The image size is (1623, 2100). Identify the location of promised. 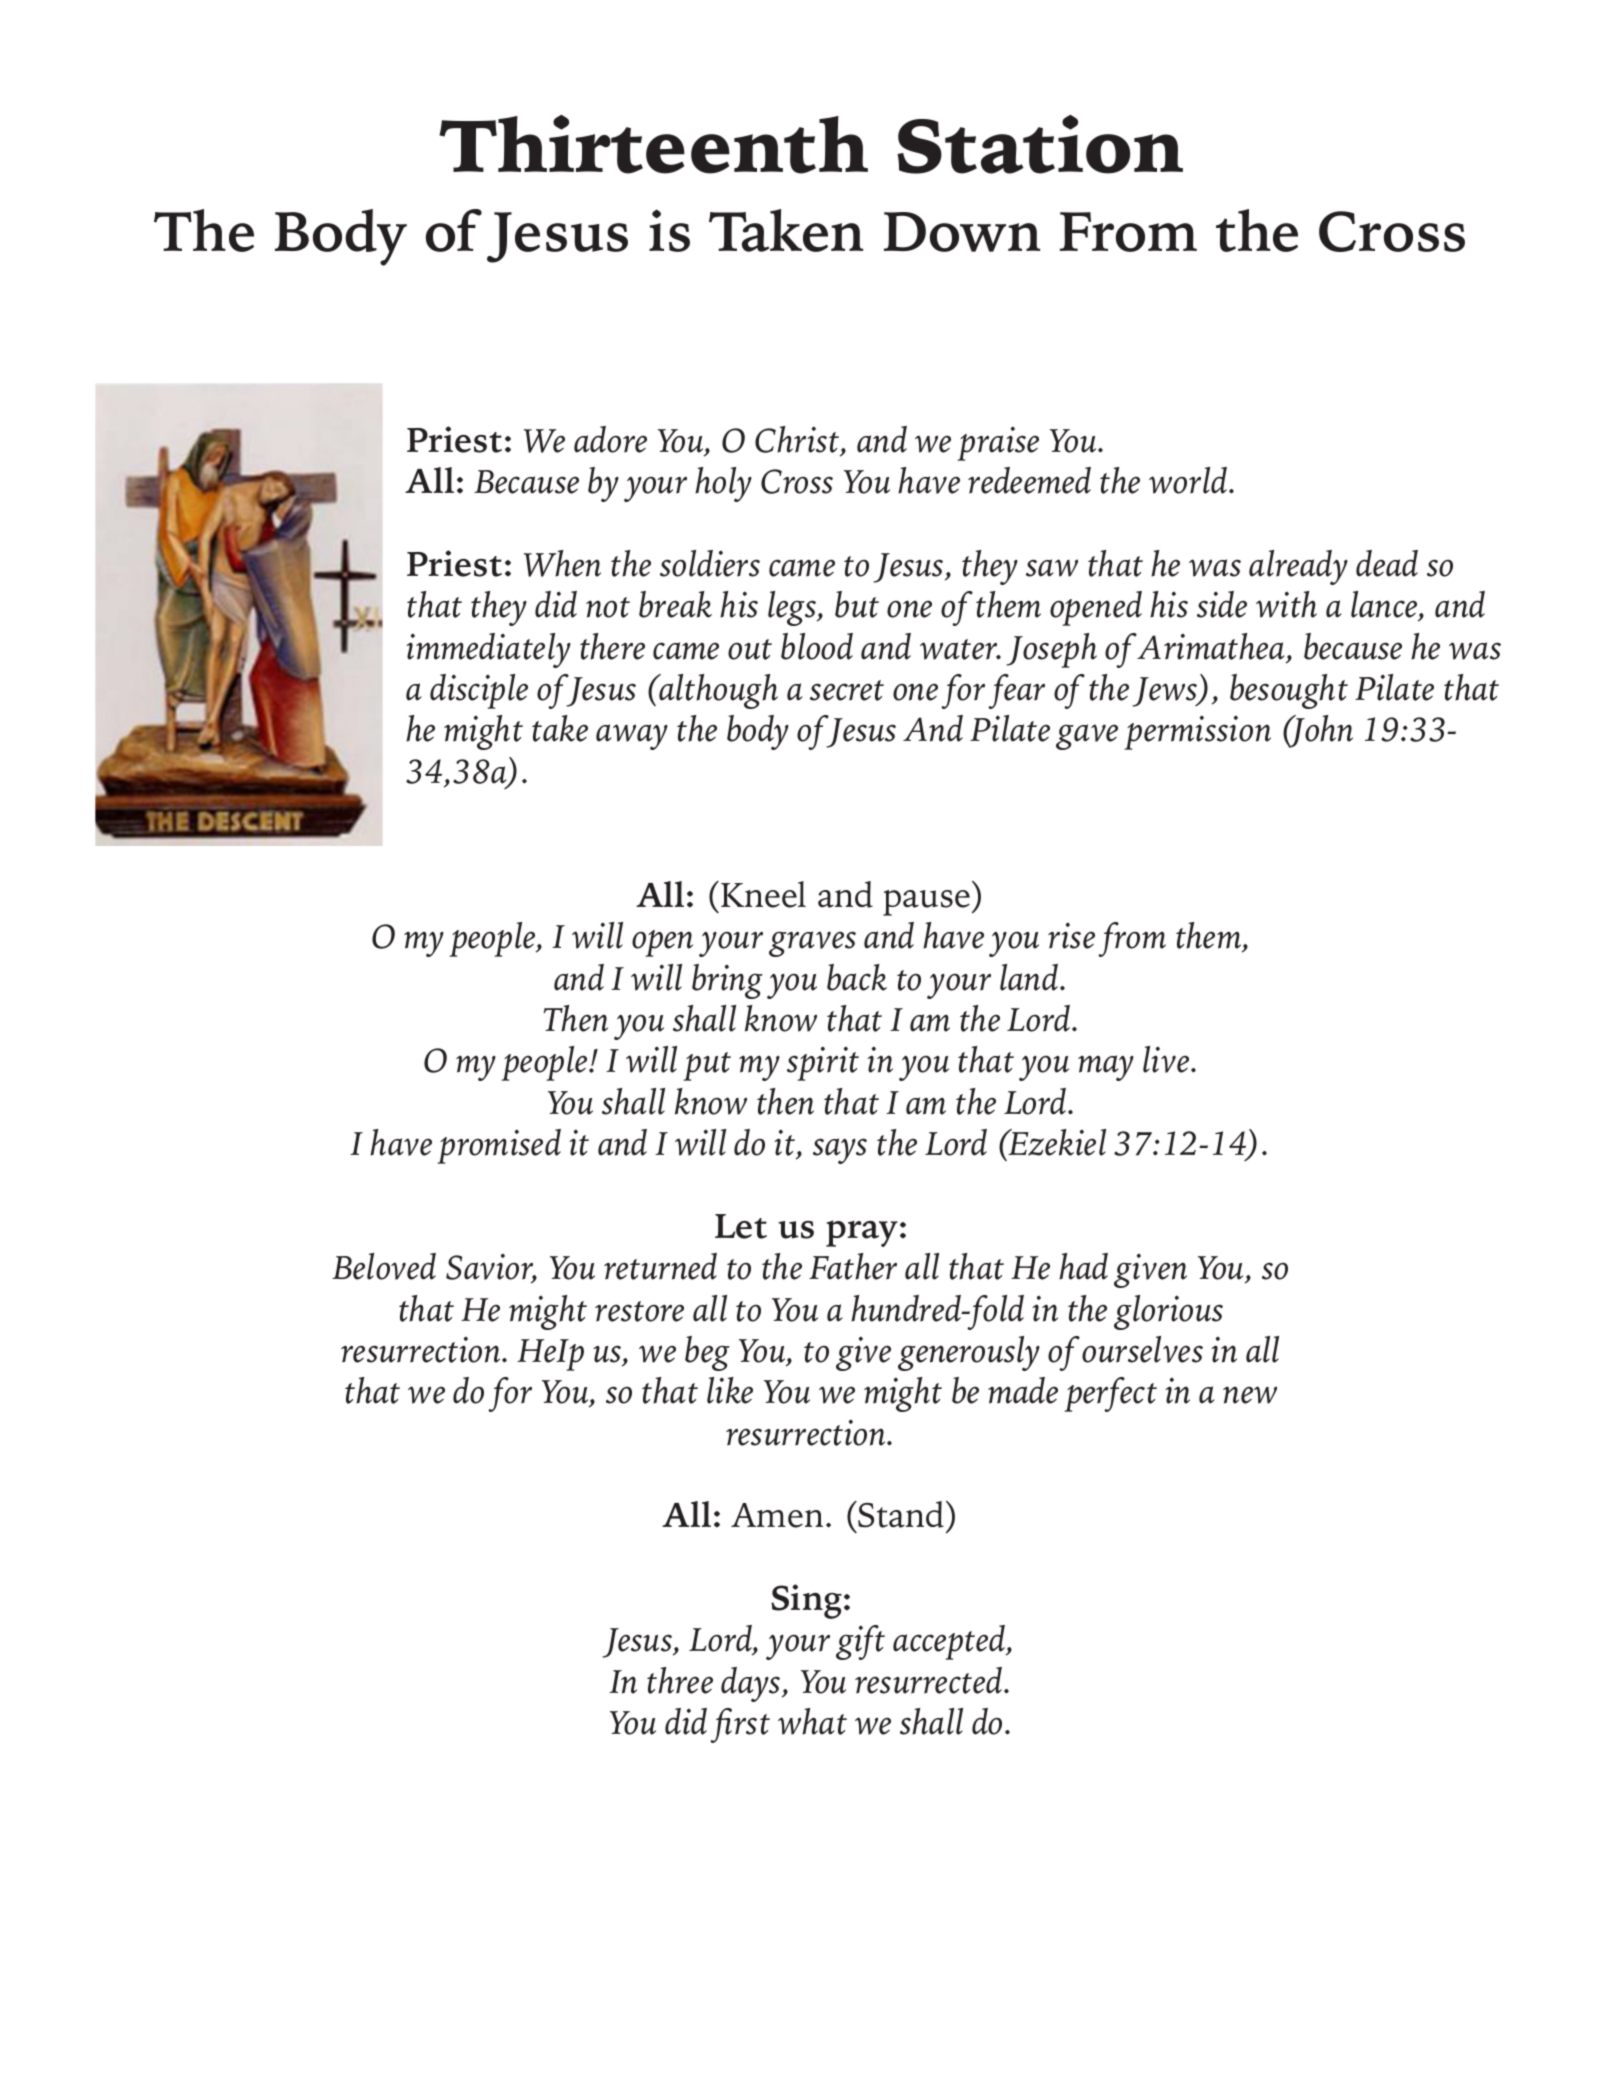
(499, 1146).
